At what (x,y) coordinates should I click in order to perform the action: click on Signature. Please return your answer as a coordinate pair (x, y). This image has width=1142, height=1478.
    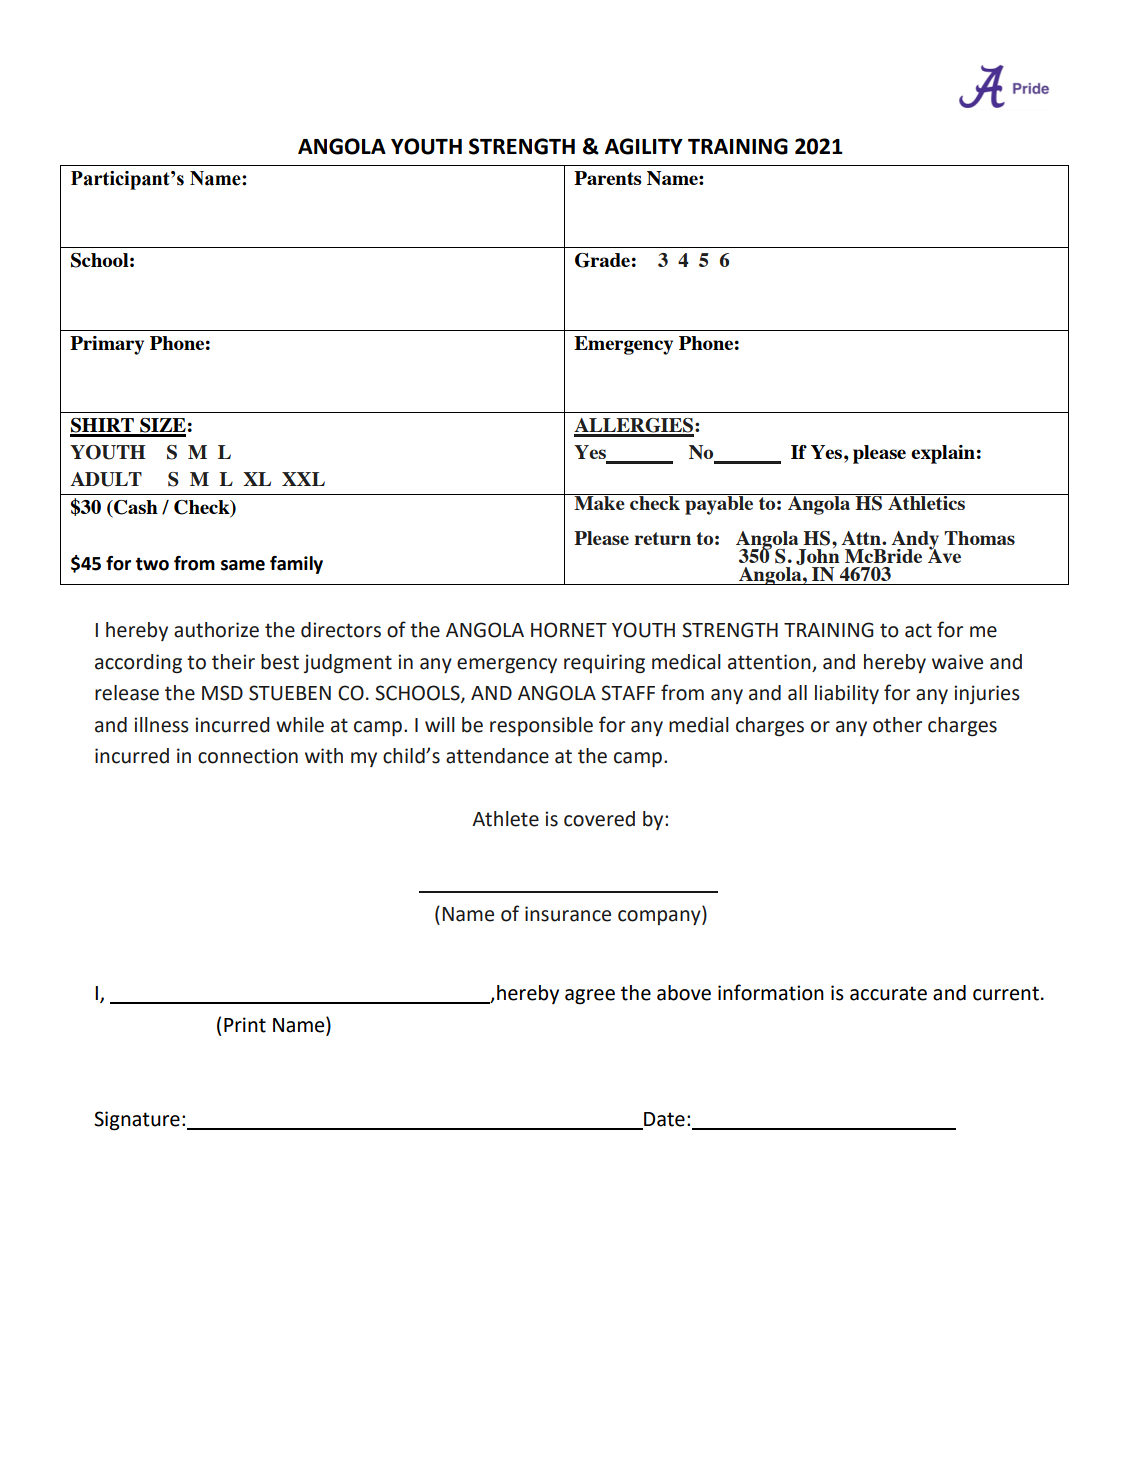
    Looking at the image, I should click on (137, 1121).
